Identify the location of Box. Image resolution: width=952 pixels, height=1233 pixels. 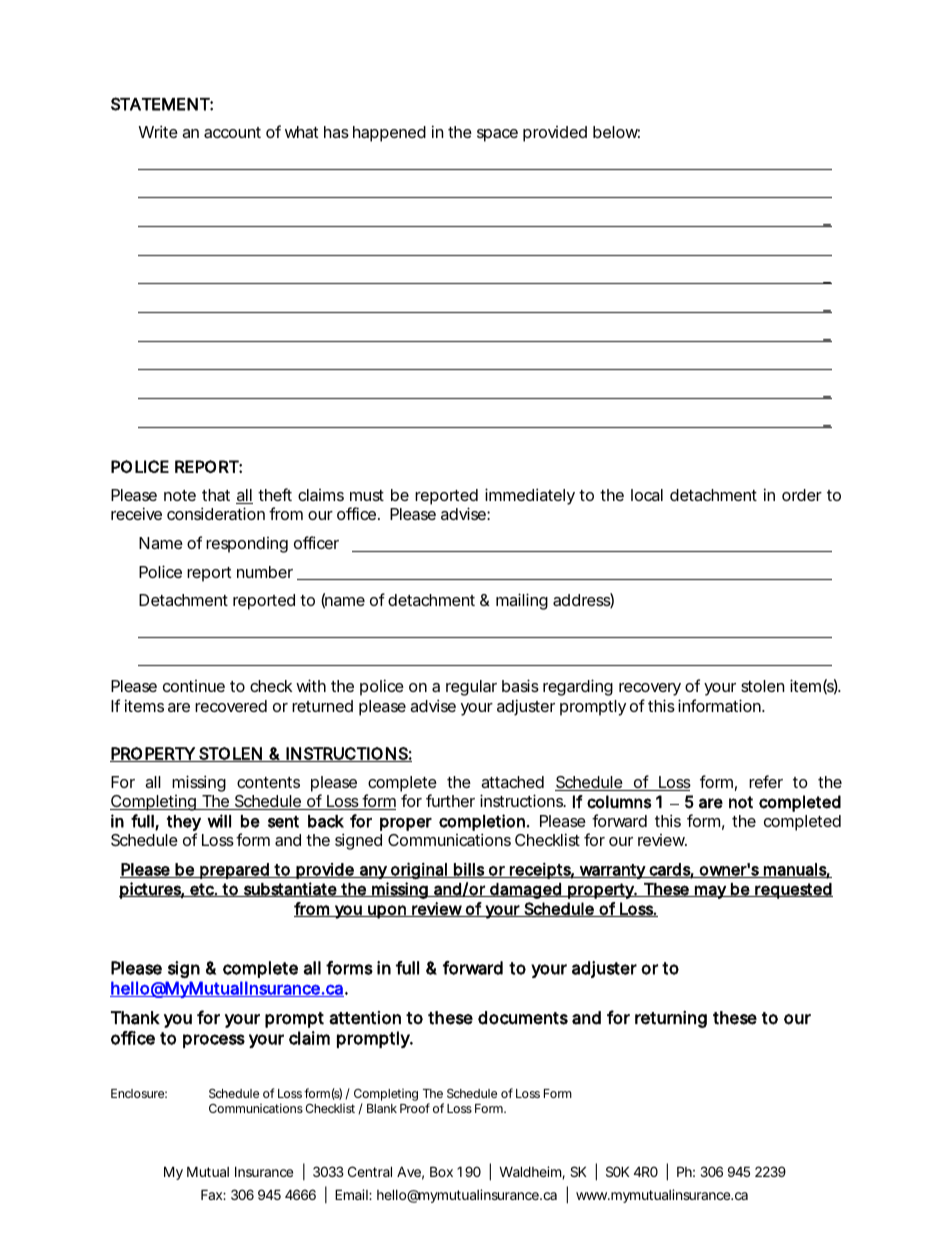
(441, 1171).
